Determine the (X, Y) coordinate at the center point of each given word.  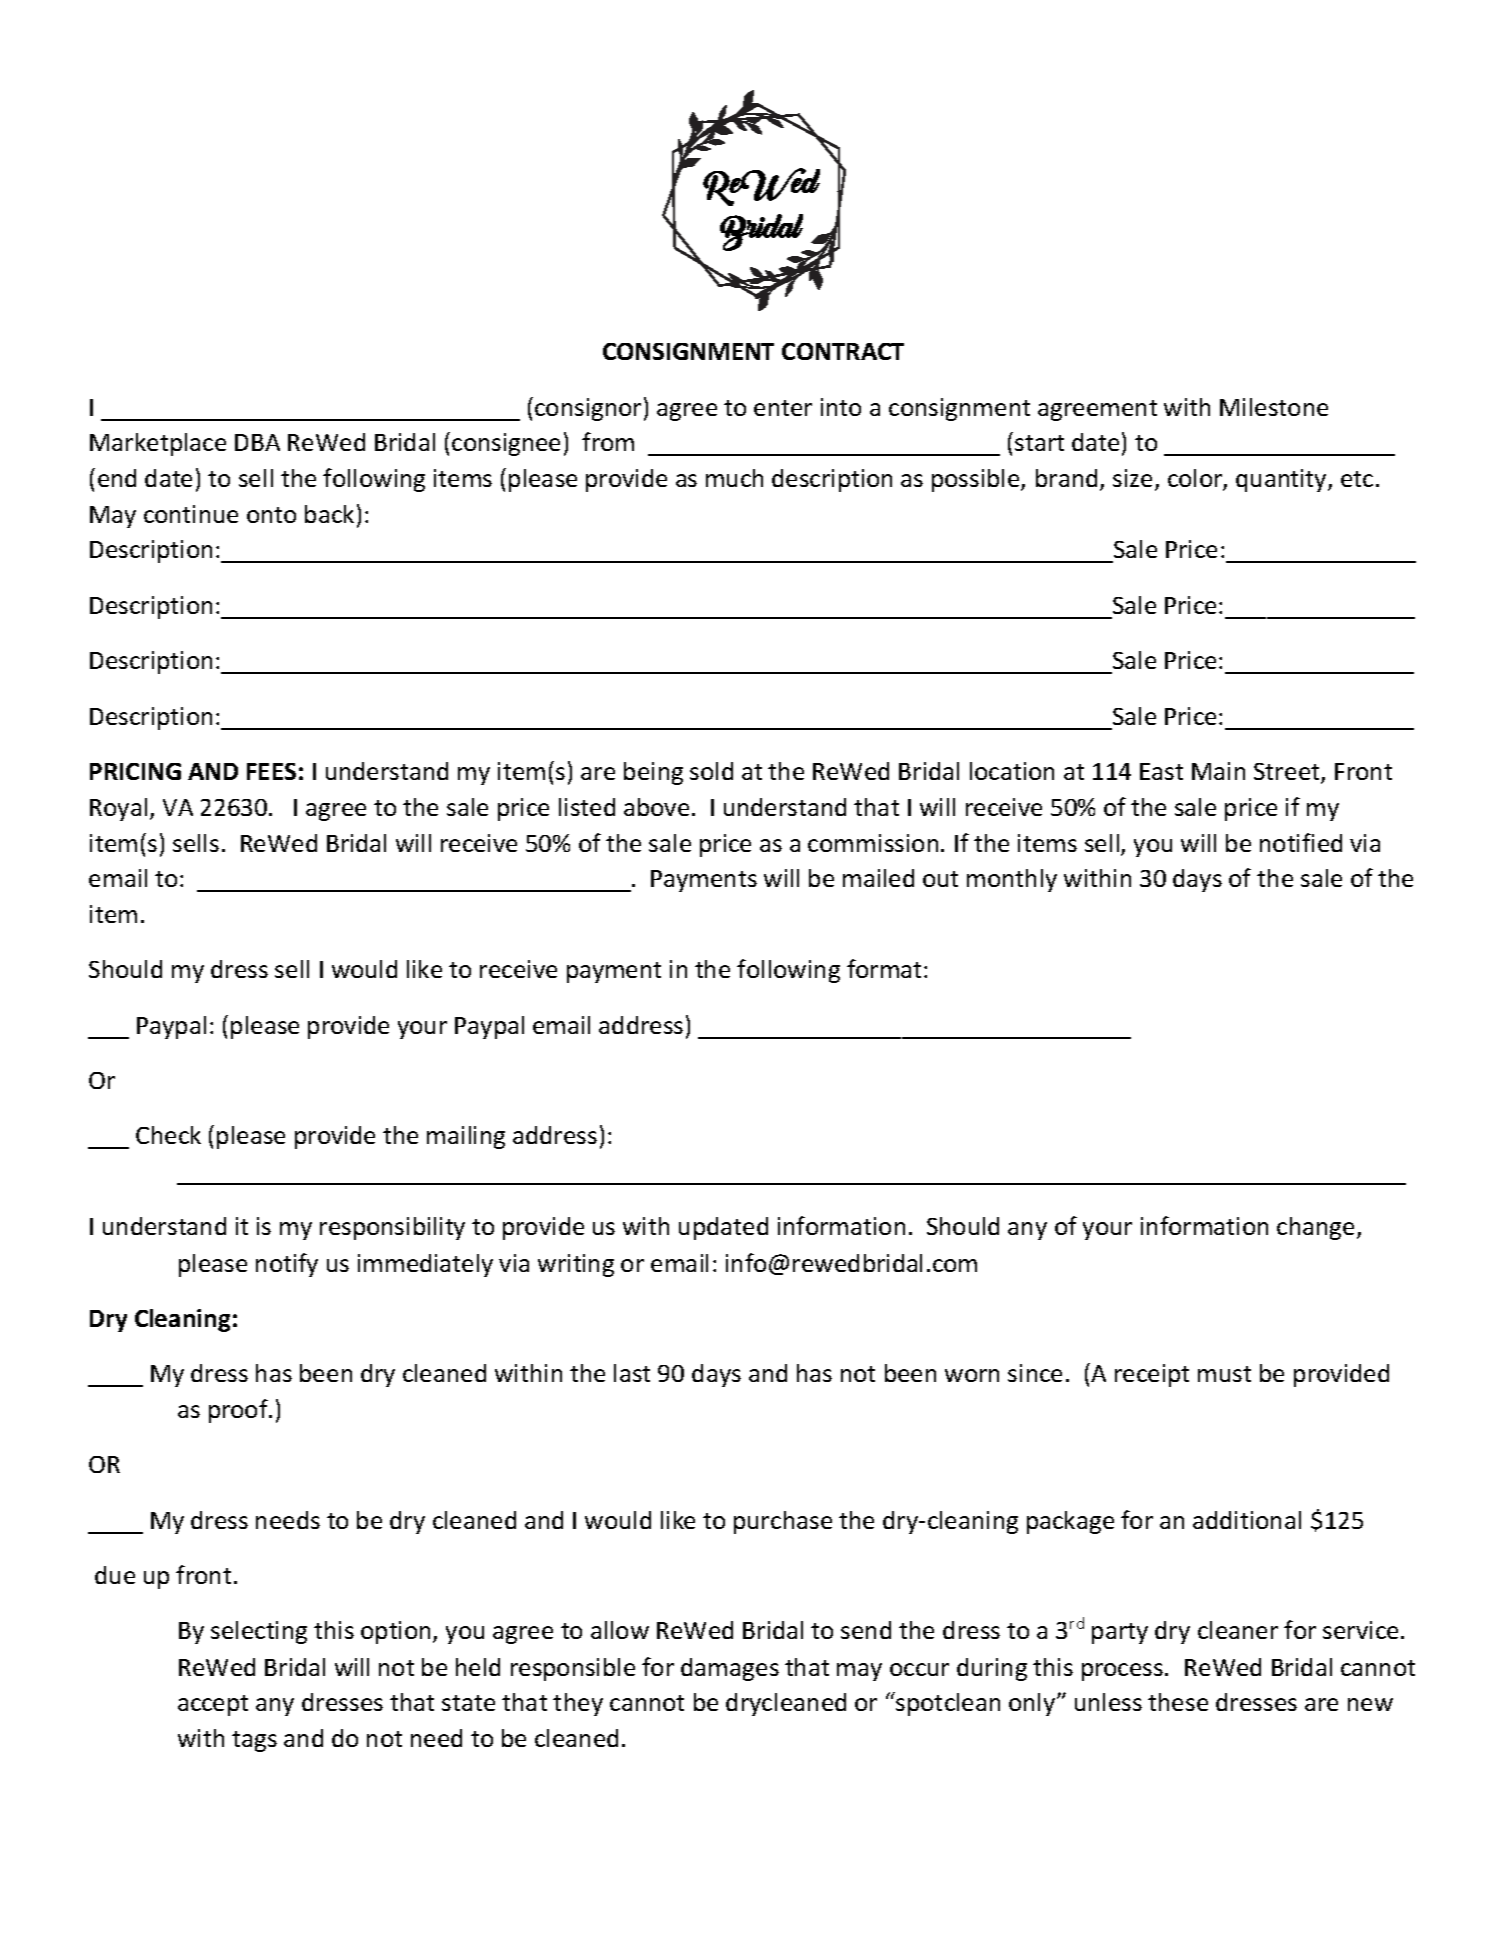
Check (168, 1135)
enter (783, 408)
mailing (466, 1137)
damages (730, 1669)
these (1178, 1702)
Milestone (1274, 407)
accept (213, 1705)
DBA (257, 442)
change (1315, 1228)
